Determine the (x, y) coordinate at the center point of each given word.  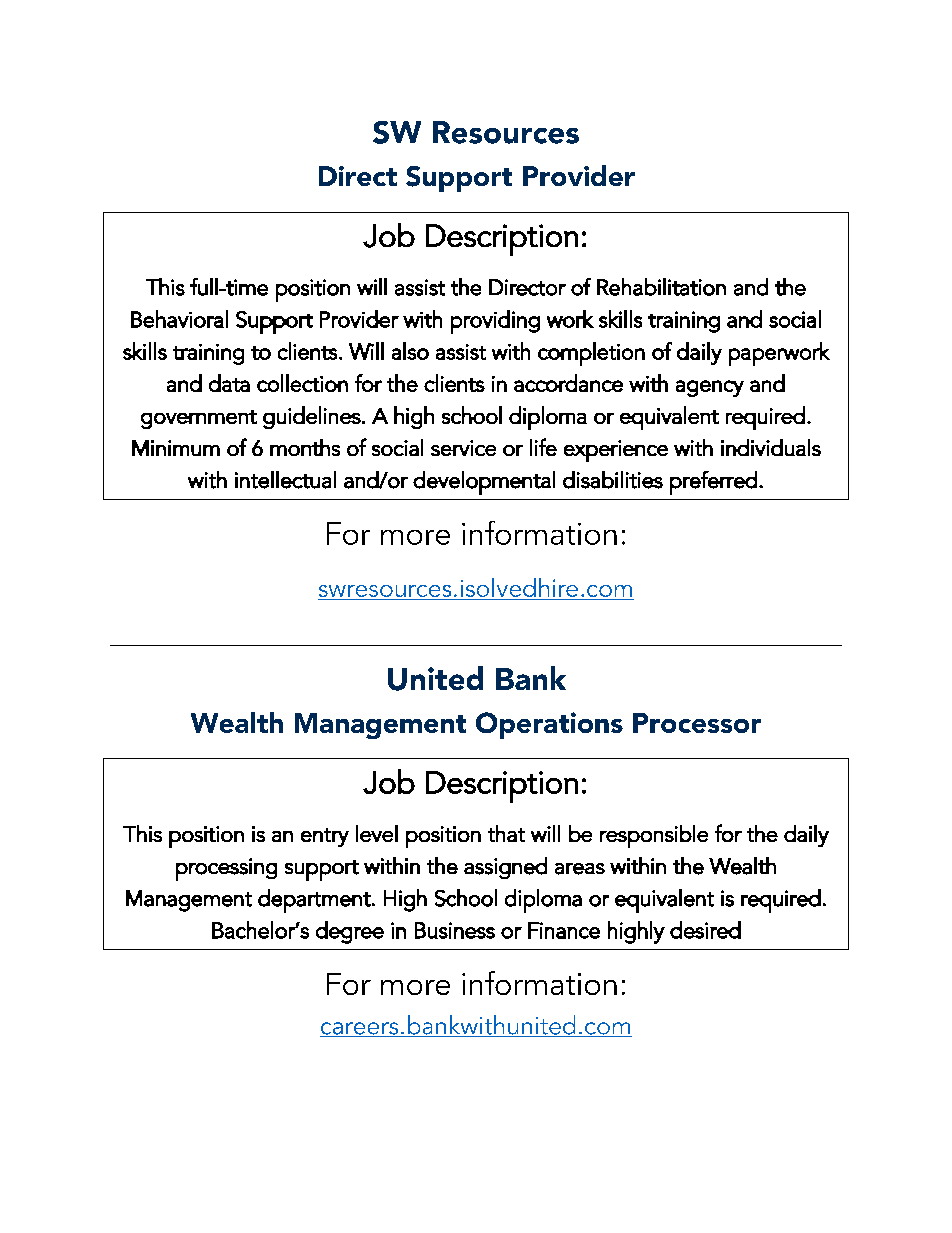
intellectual (285, 480)
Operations (549, 725)
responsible (654, 836)
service (463, 448)
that (506, 833)
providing (495, 322)
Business (455, 930)
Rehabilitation (661, 287)
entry (325, 837)
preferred (713, 483)
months (305, 447)
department (315, 901)
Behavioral (179, 319)
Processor (697, 723)
